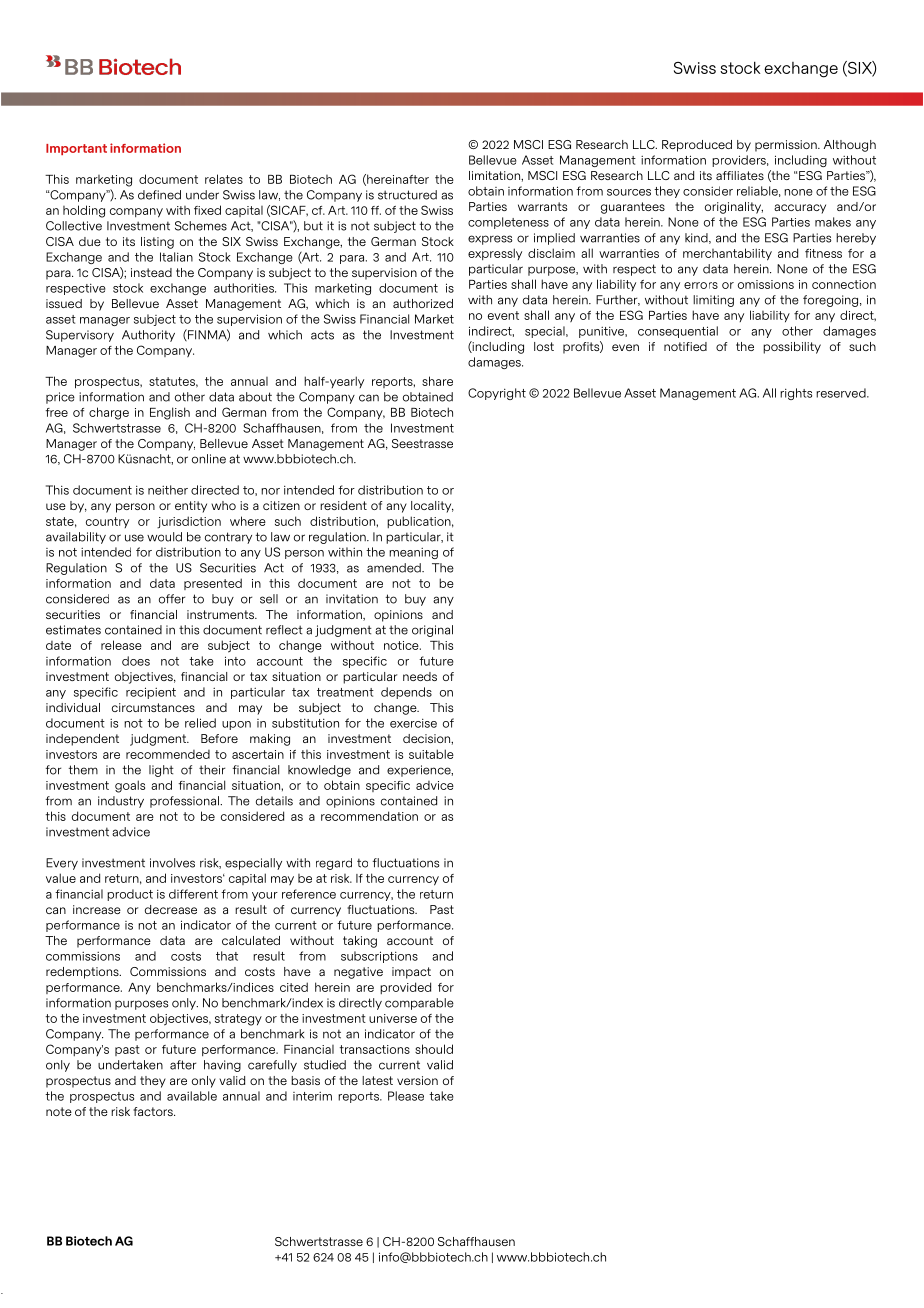  Describe the element at coordinates (192, 1096) in the document. I see `available` at that location.
